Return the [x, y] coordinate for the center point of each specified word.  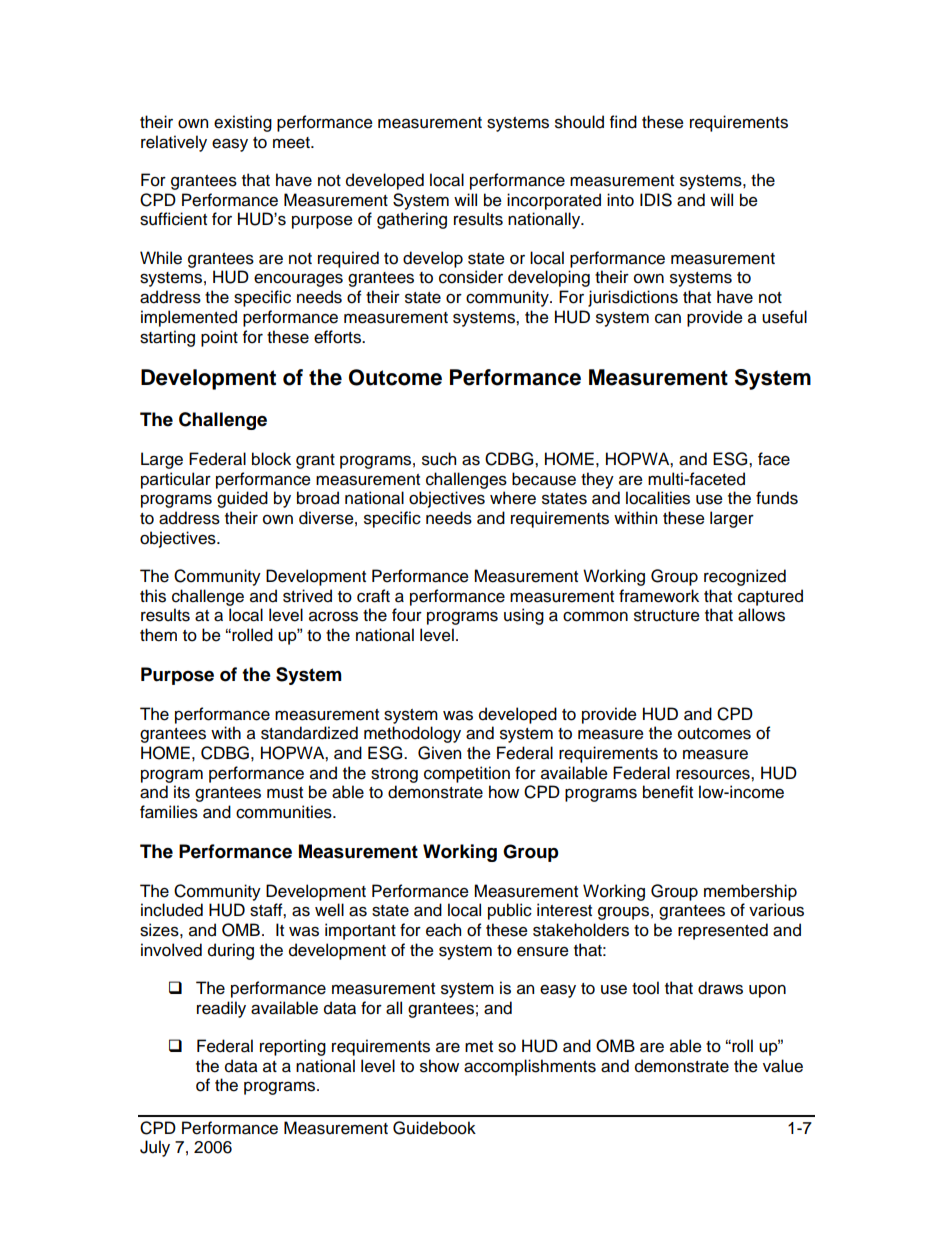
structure [667, 616]
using [524, 616]
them [158, 635]
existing [243, 123]
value [783, 1066]
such [439, 459]
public [510, 911]
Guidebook [434, 1128]
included [172, 910]
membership [750, 892]
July [155, 1148]
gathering [412, 220]
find [623, 122]
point [219, 338]
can [668, 318]
